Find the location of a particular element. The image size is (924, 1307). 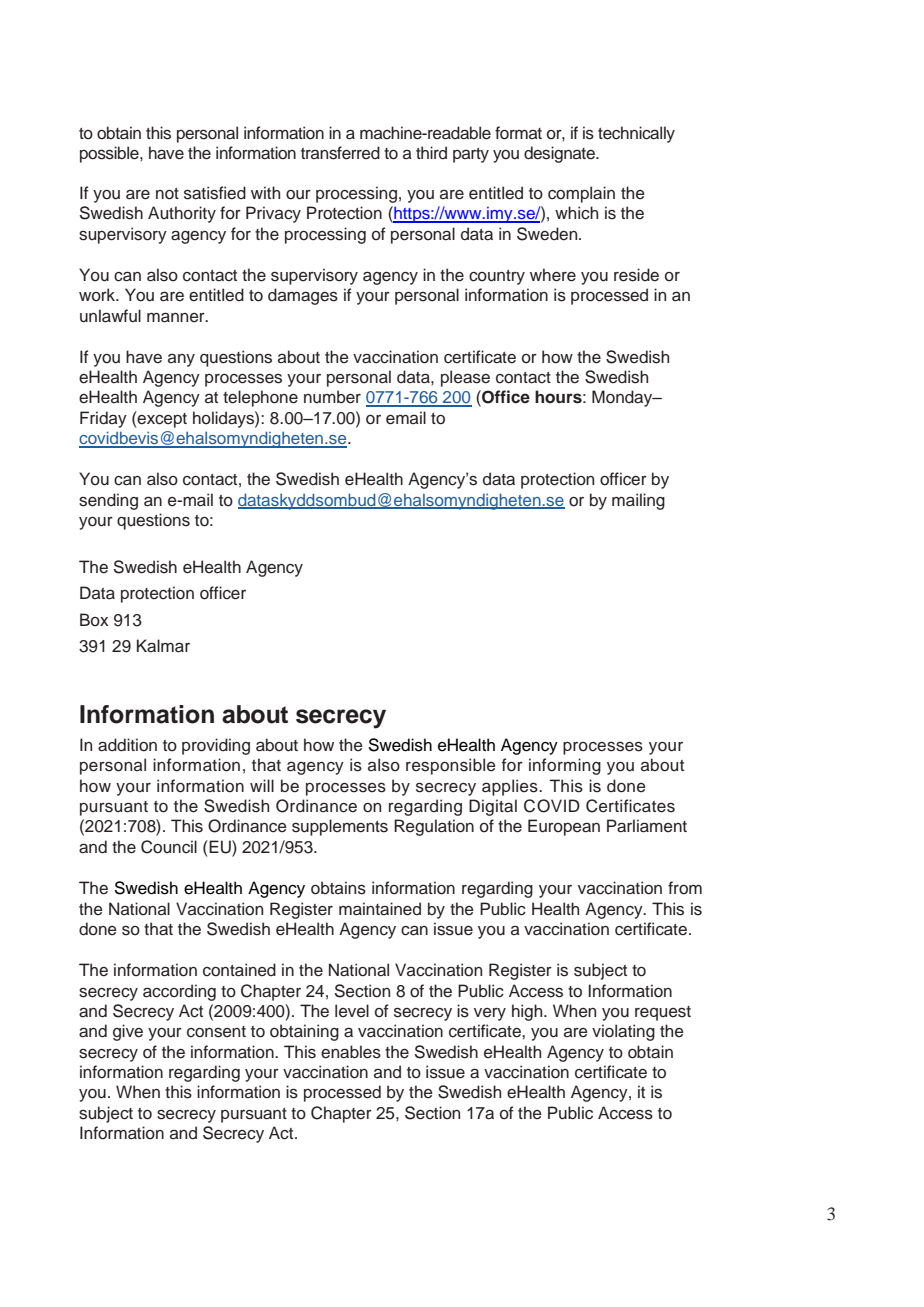

Regulation is located at coordinates (434, 827).
